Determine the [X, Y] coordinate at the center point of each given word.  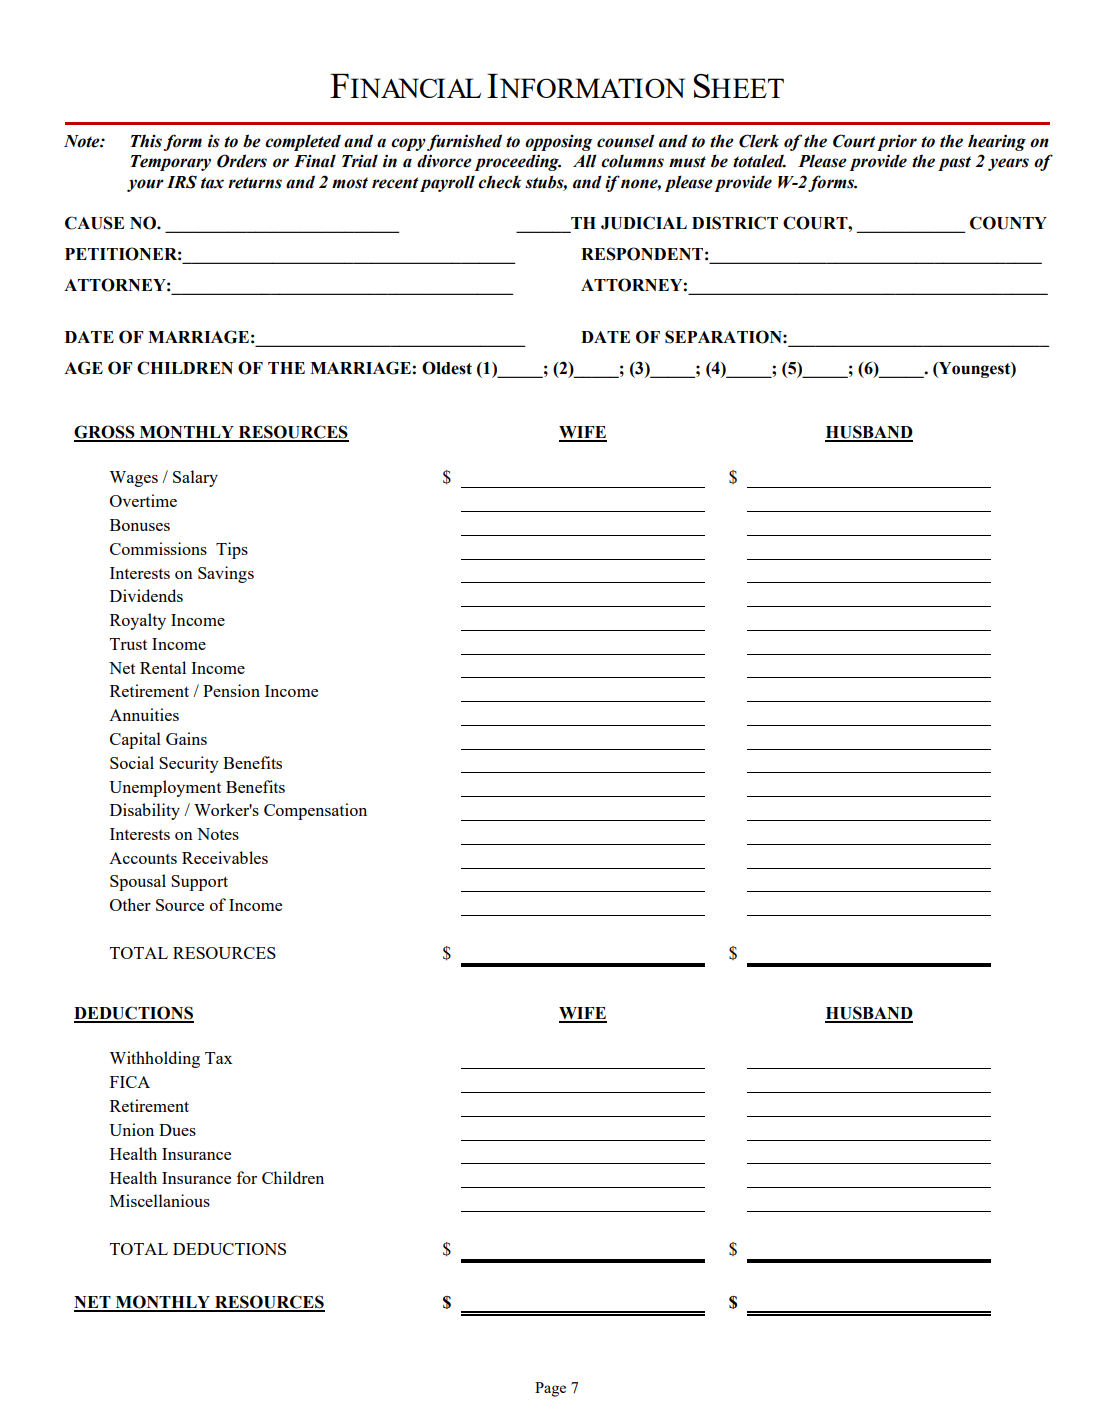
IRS [182, 182]
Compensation [315, 811]
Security [189, 764]
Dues [177, 1130]
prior [897, 142]
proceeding [517, 162]
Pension [231, 690]
